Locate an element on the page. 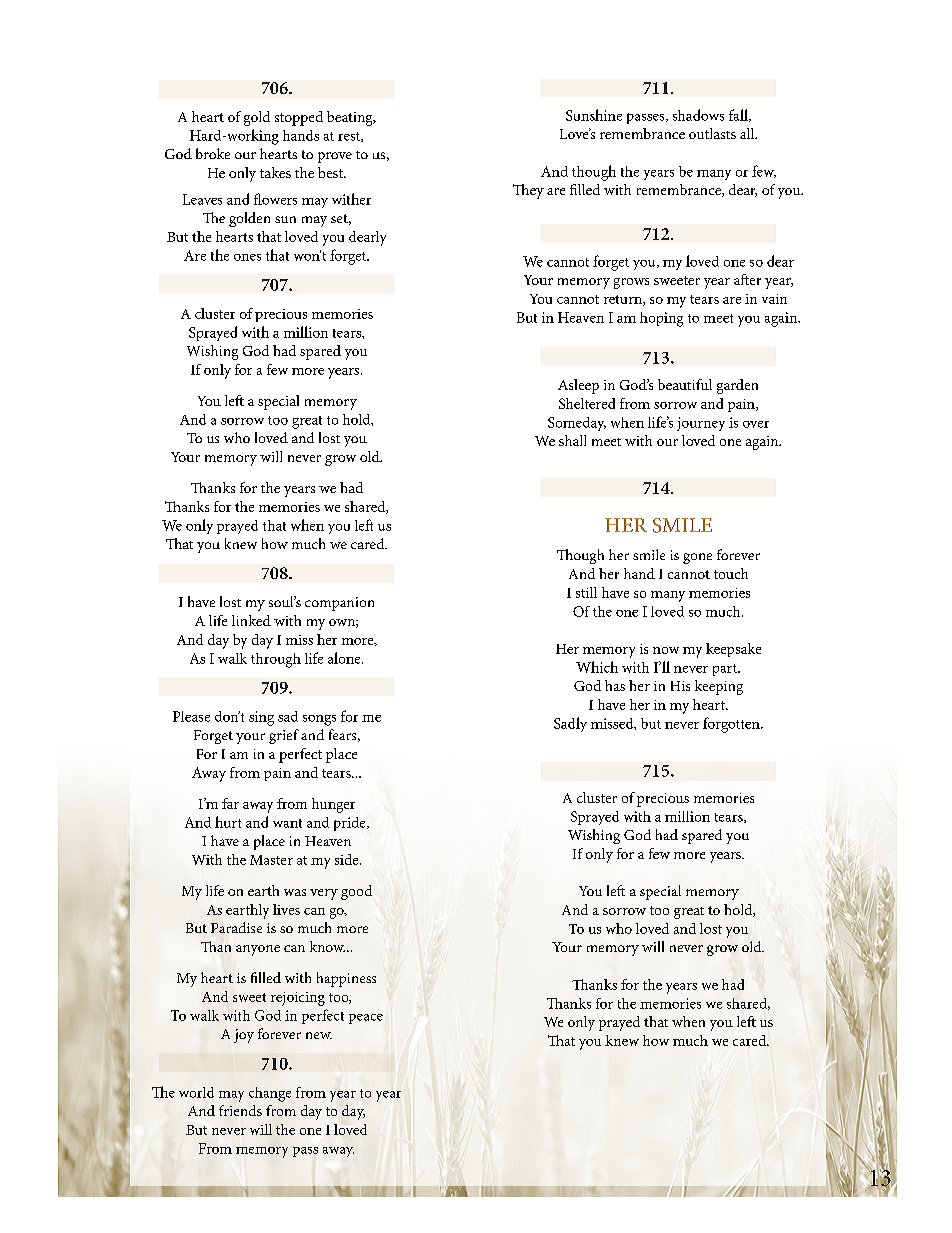 The width and height of the image is (952, 1233). change is located at coordinates (270, 1094).
